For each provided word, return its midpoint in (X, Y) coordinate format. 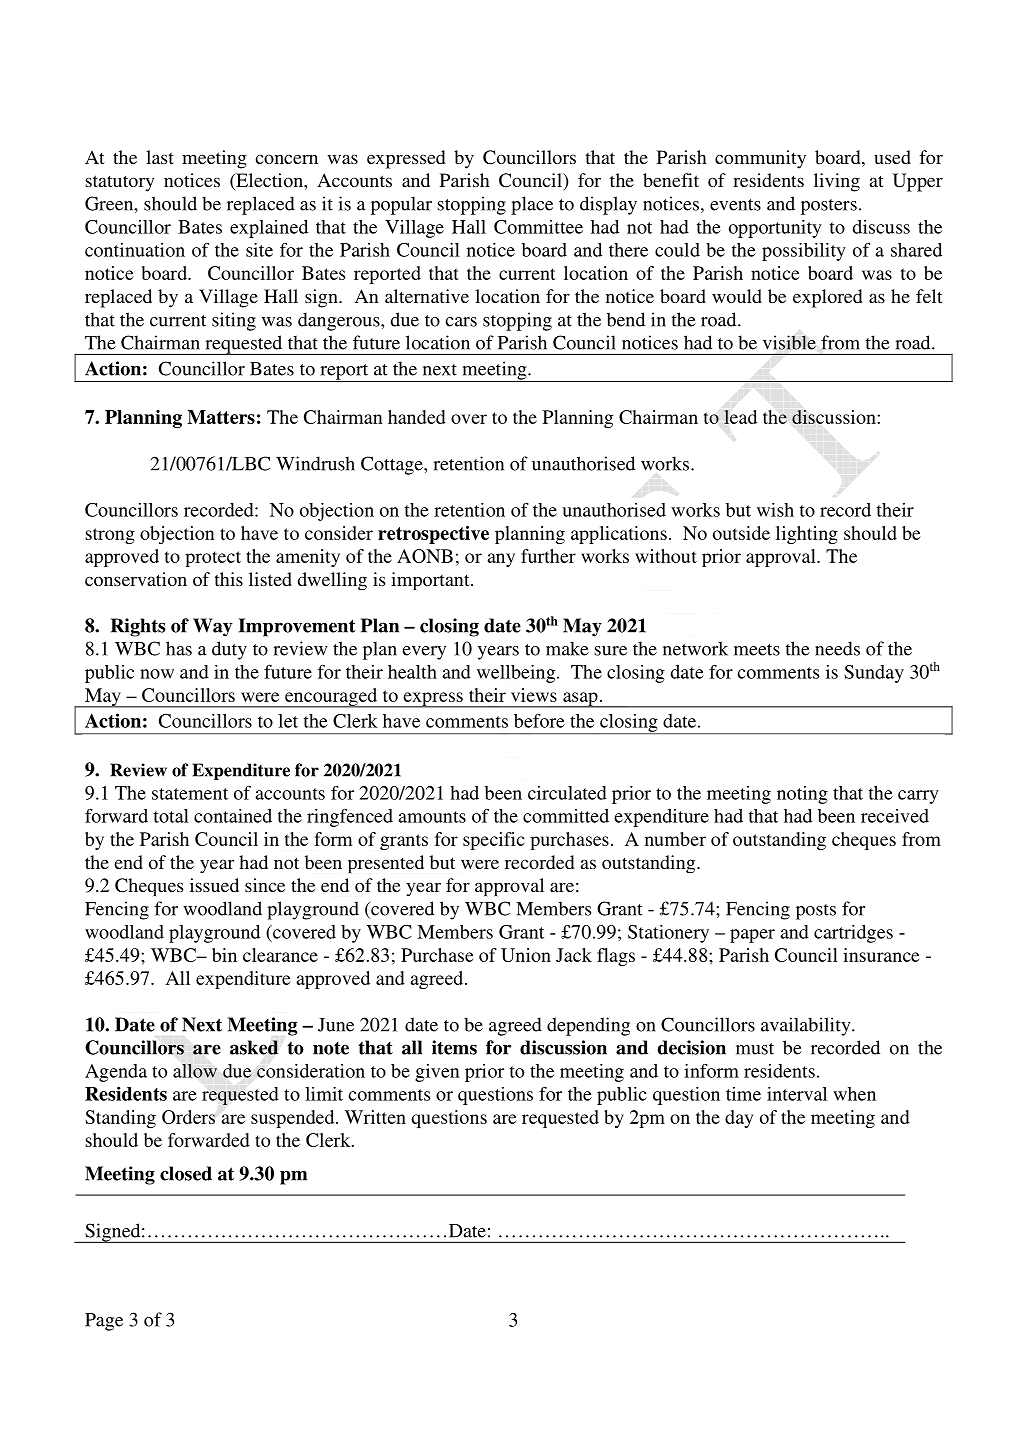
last (160, 157)
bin (224, 955)
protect (213, 559)
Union (526, 955)
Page (104, 1322)
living (837, 182)
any (501, 560)
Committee (538, 227)
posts (816, 912)
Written (375, 1117)
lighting (807, 535)
